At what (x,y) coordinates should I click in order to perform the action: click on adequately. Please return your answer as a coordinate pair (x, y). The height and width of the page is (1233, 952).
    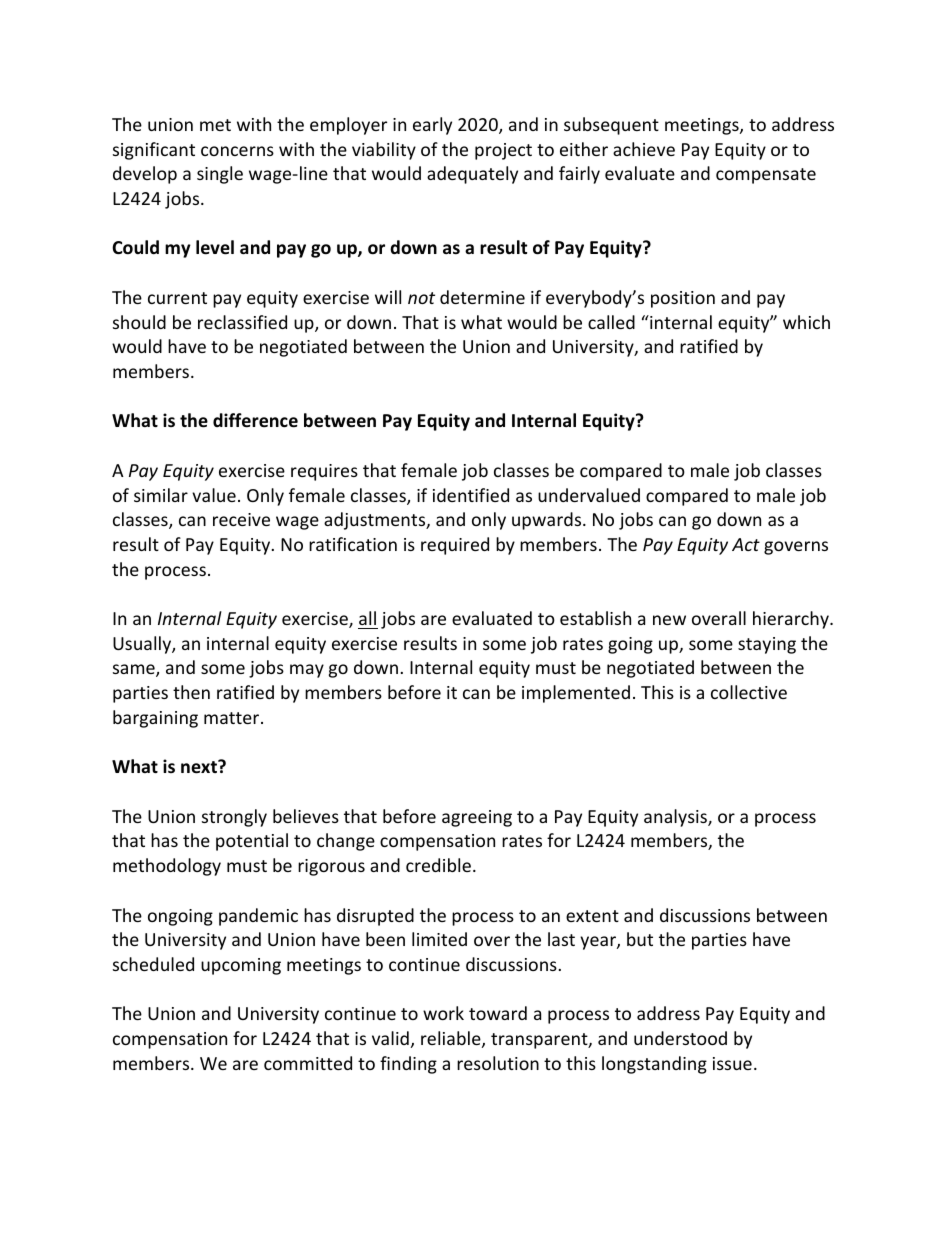
    Looking at the image, I should click on (472, 175).
